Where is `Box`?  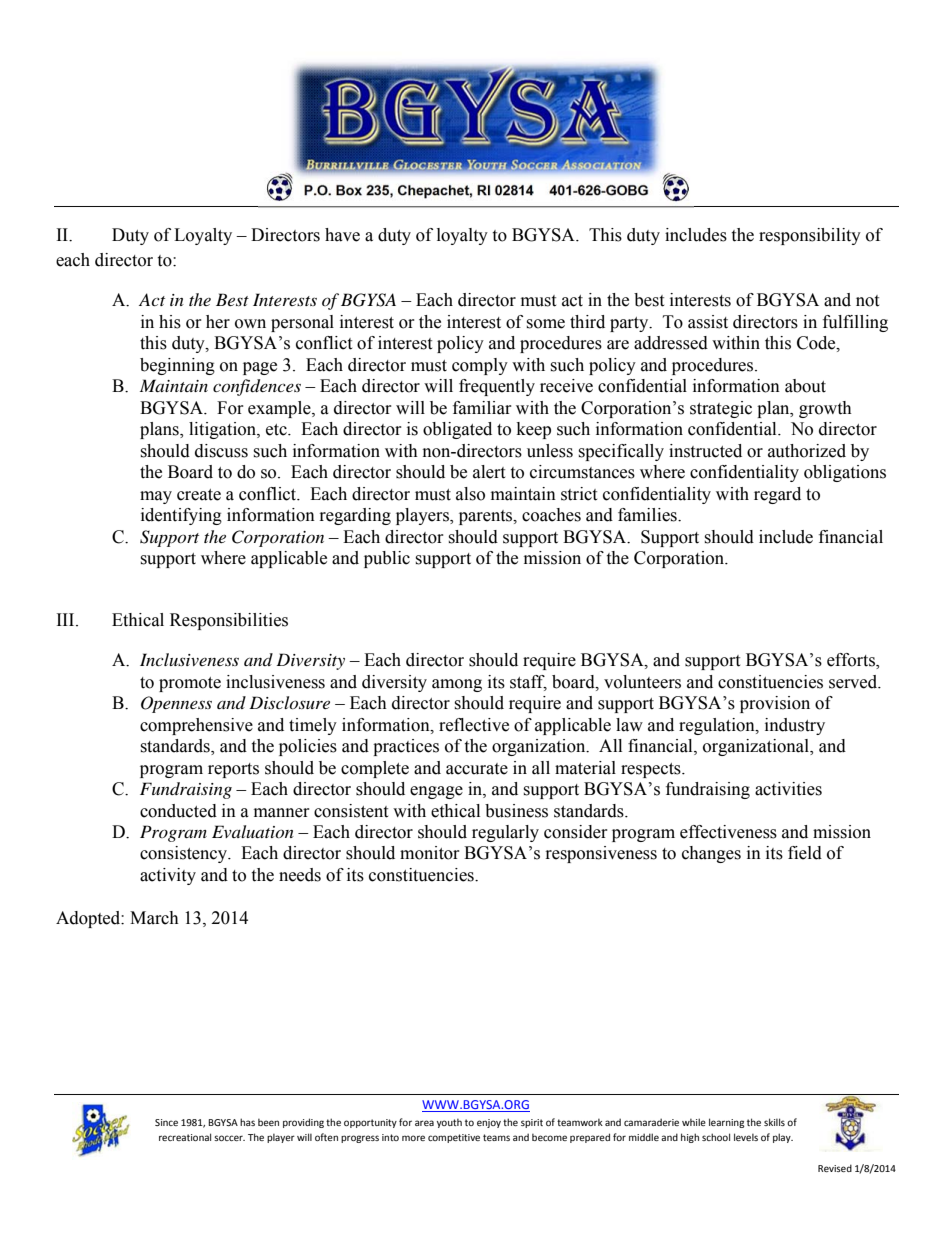 Box is located at coordinates (349, 190).
